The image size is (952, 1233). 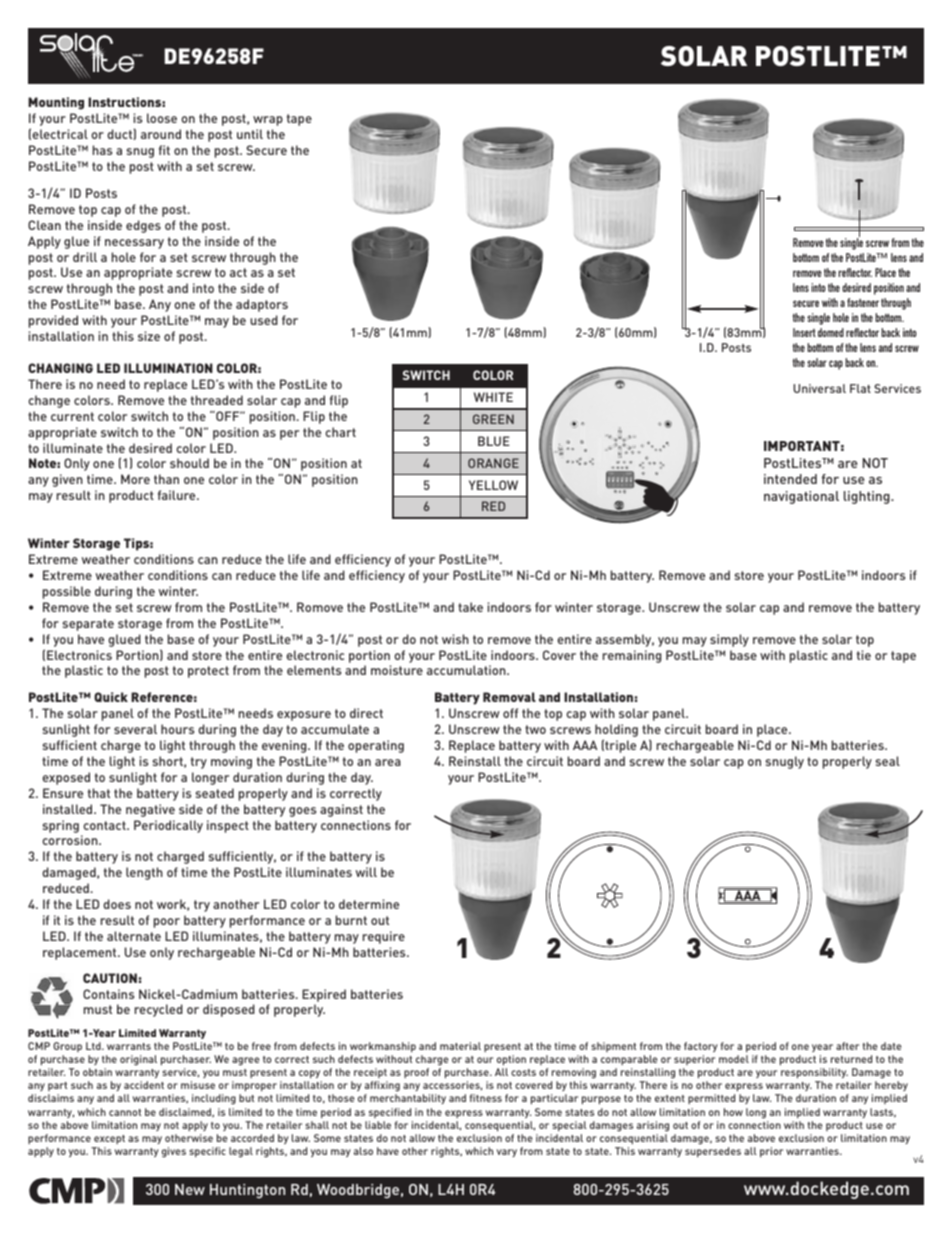 What do you see at coordinates (268, 121) in the document?
I see `wrap` at bounding box center [268, 121].
